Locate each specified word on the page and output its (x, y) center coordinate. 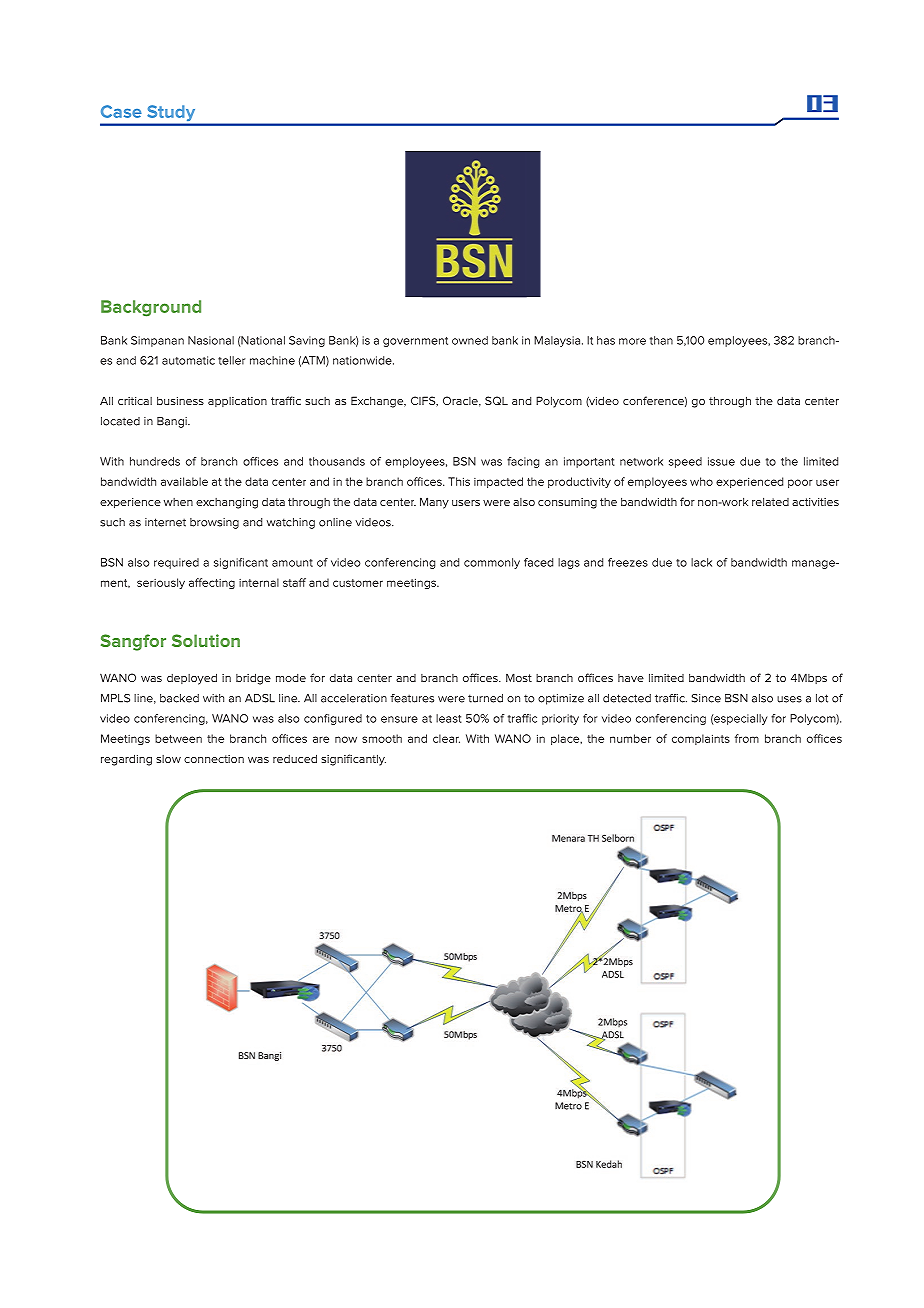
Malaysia (558, 341)
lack (701, 562)
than (661, 340)
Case (121, 111)
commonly (492, 563)
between (178, 738)
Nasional (211, 340)
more (632, 341)
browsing (214, 523)
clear (446, 738)
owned (470, 340)
